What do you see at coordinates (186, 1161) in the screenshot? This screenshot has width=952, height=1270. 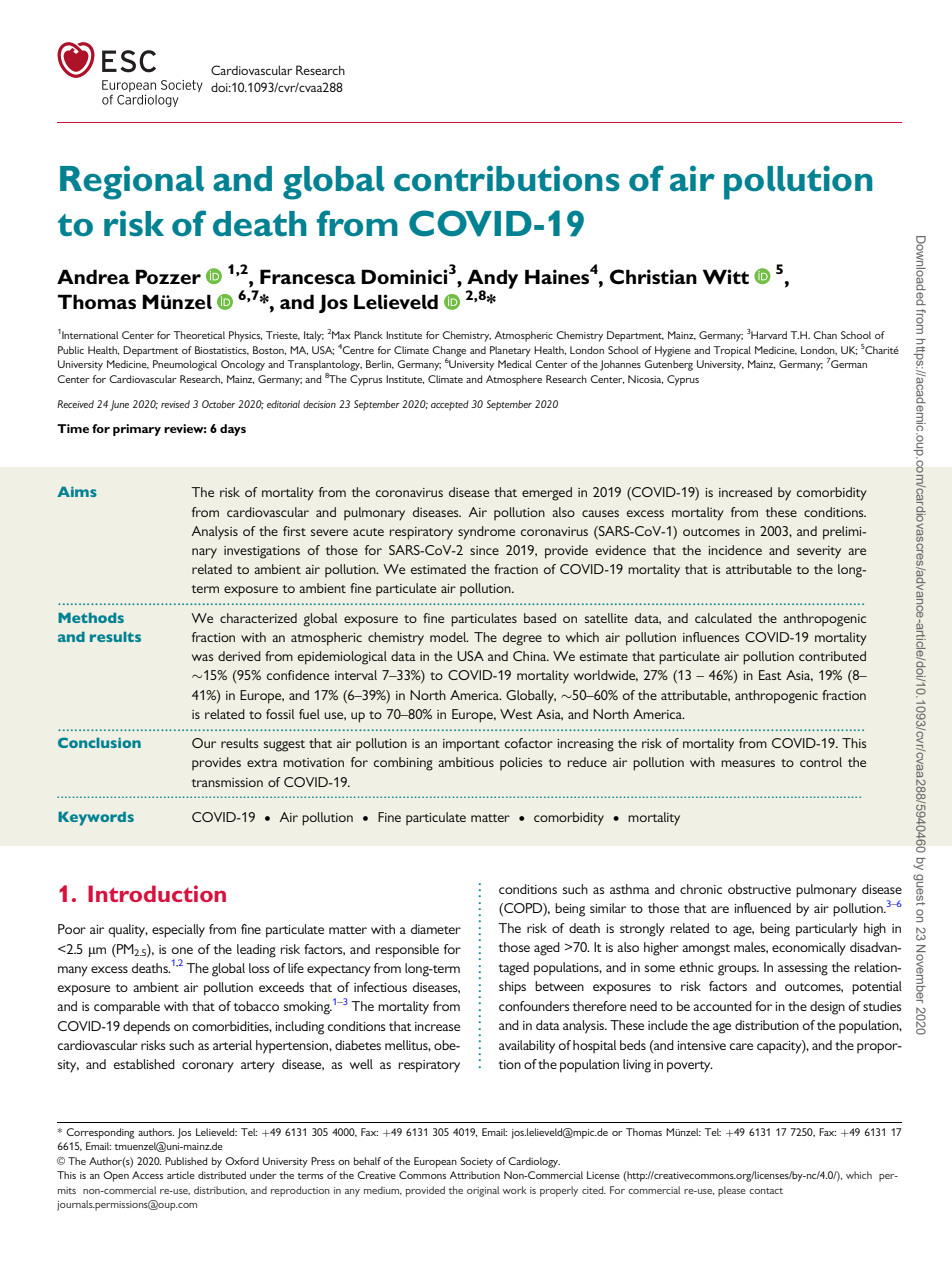 I see `Published` at bounding box center [186, 1161].
